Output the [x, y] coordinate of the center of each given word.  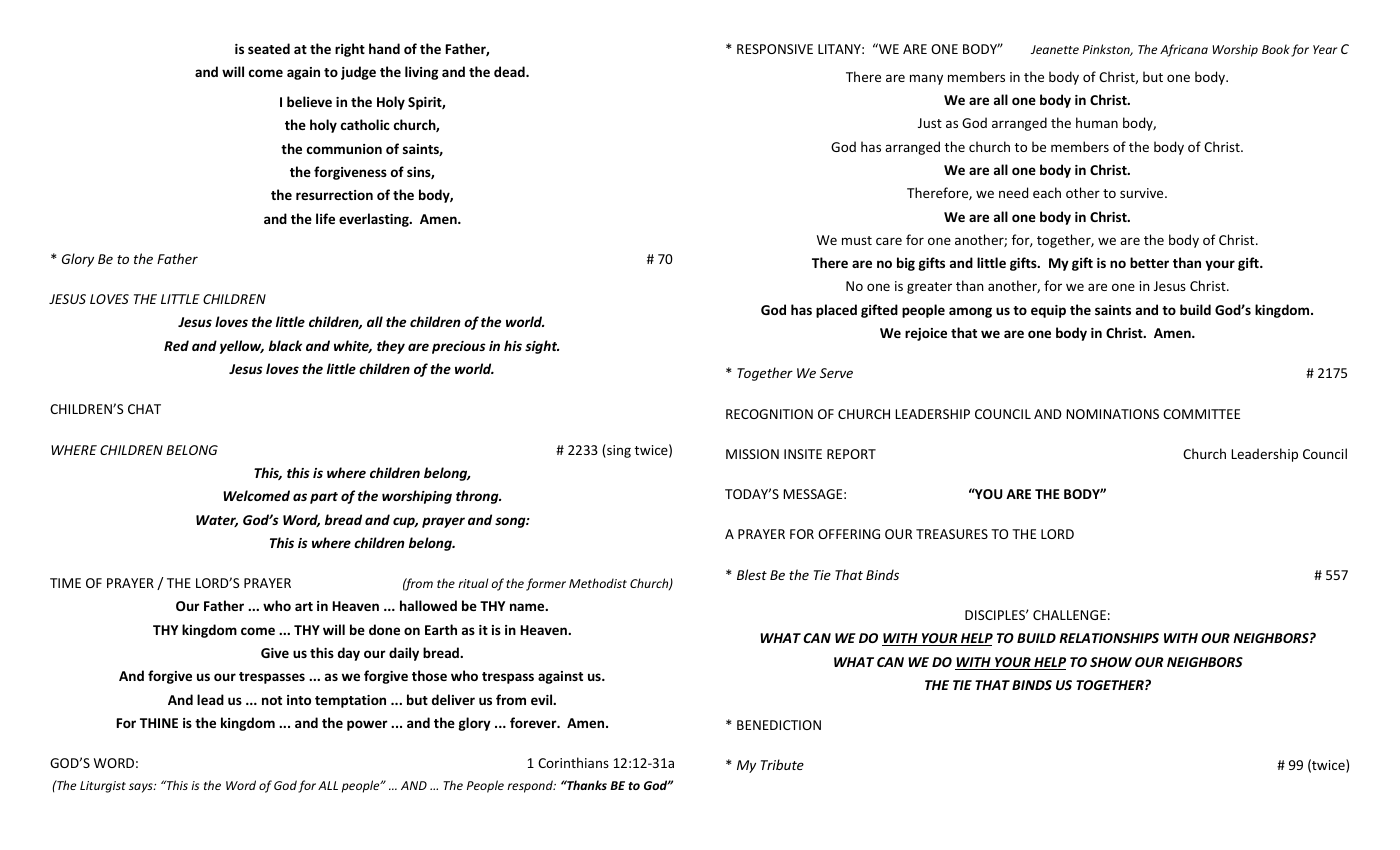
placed [836, 311]
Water [217, 521]
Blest [752, 574]
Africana [1184, 50]
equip [1048, 311]
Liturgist [103, 787]
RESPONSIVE [775, 49]
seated [269, 48]
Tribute [782, 764]
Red [176, 345]
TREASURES [952, 534]
